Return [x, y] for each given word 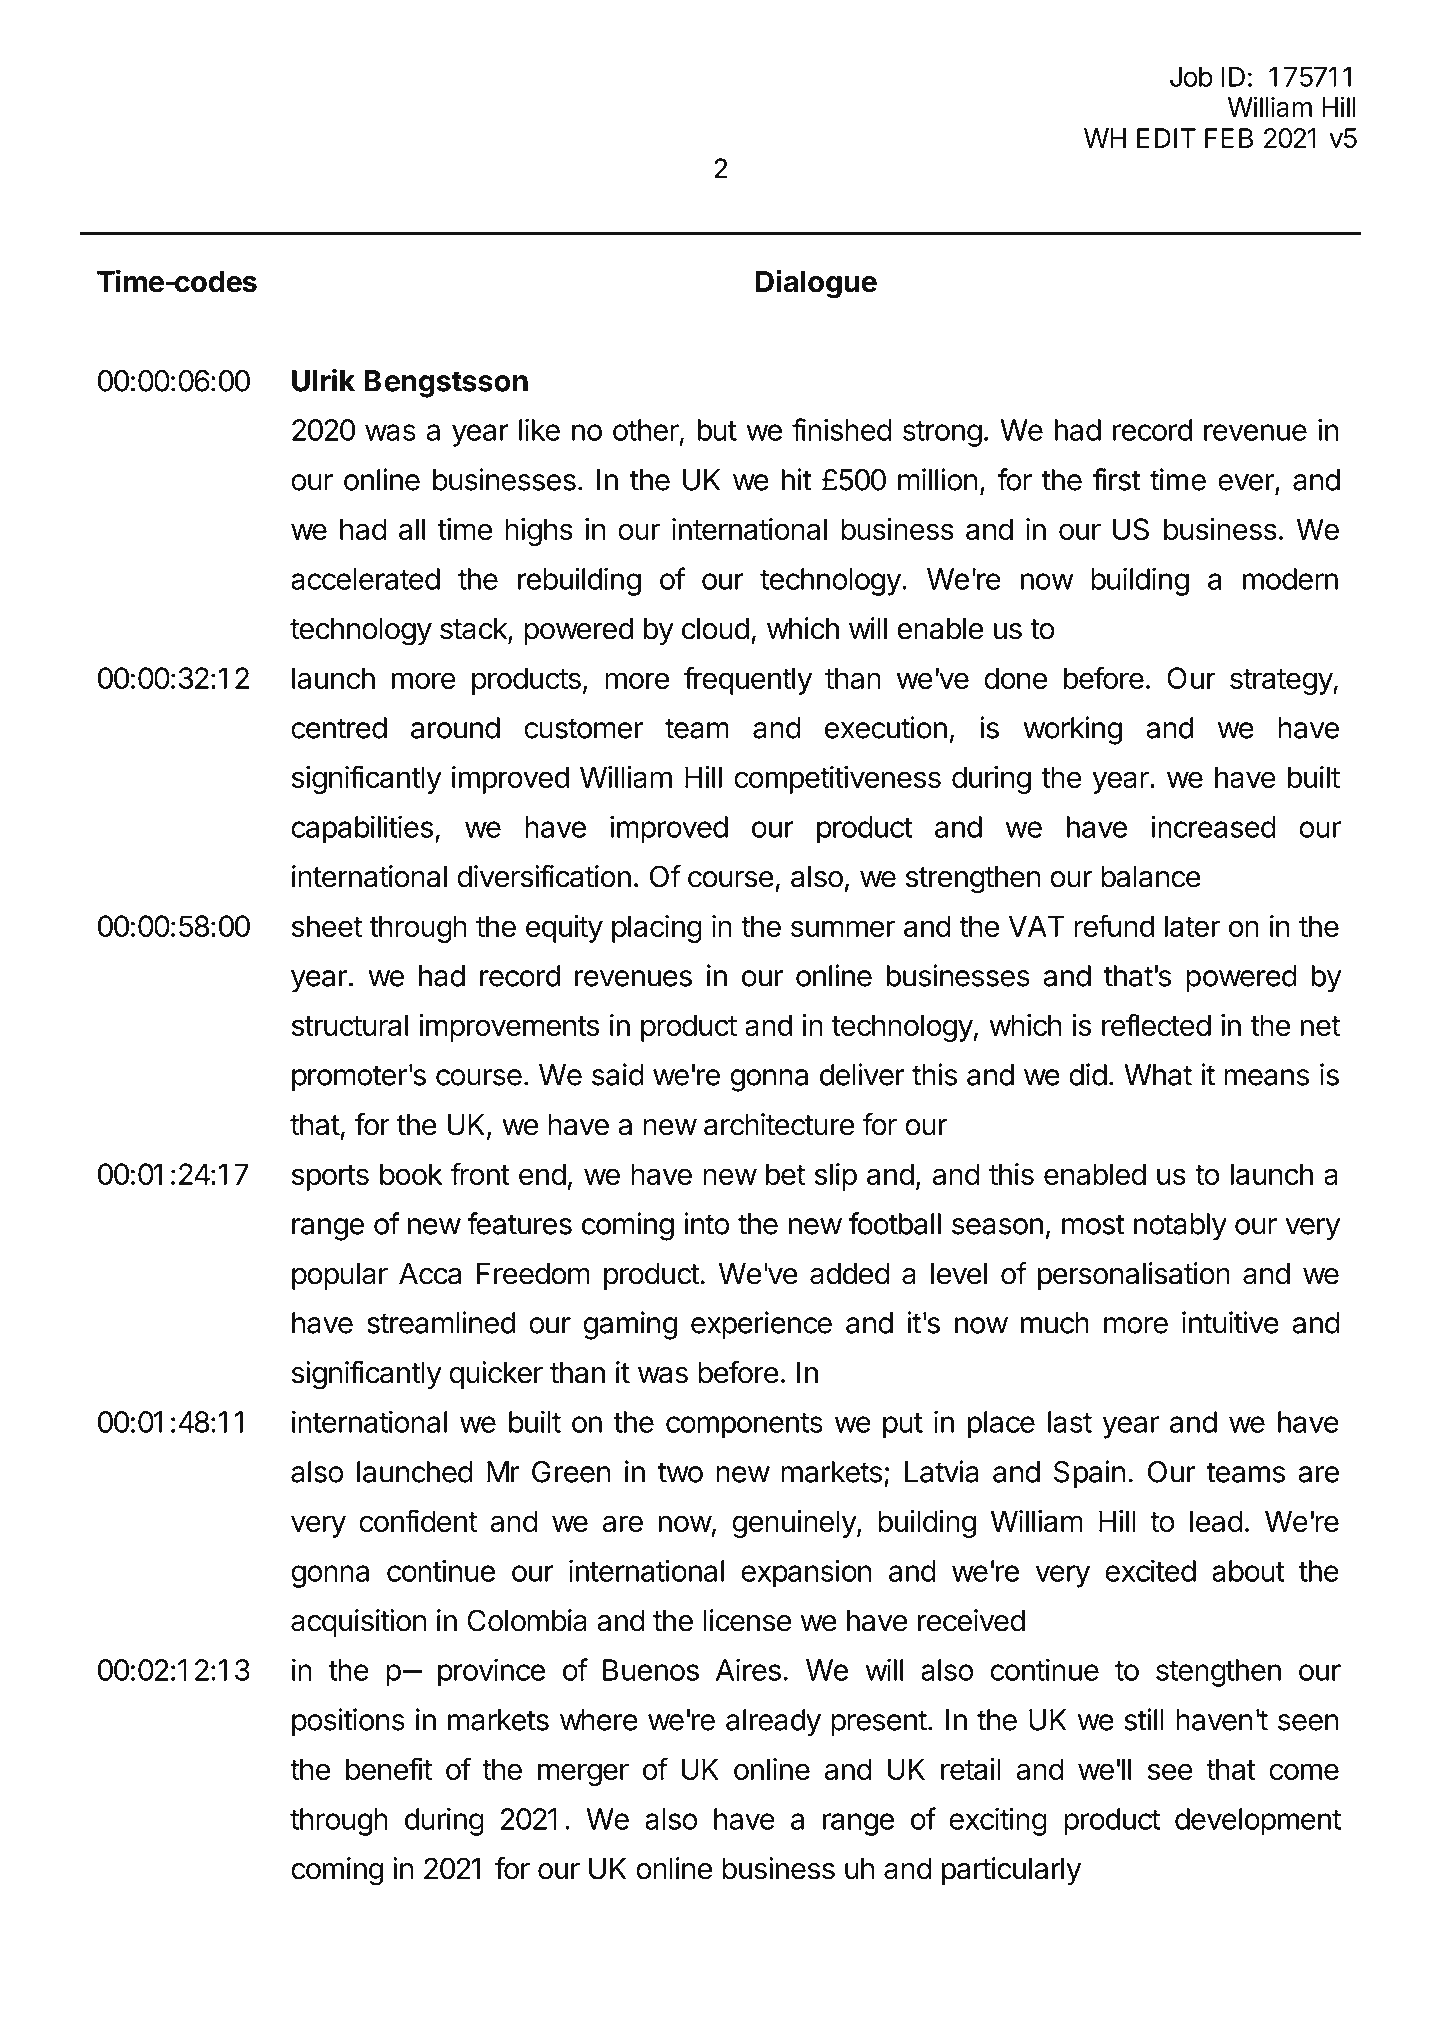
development [1258, 1822]
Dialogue [816, 284]
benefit [389, 1768]
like [539, 429]
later [1192, 926]
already [773, 1723]
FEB [1229, 138]
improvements [509, 1028]
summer [843, 928]
